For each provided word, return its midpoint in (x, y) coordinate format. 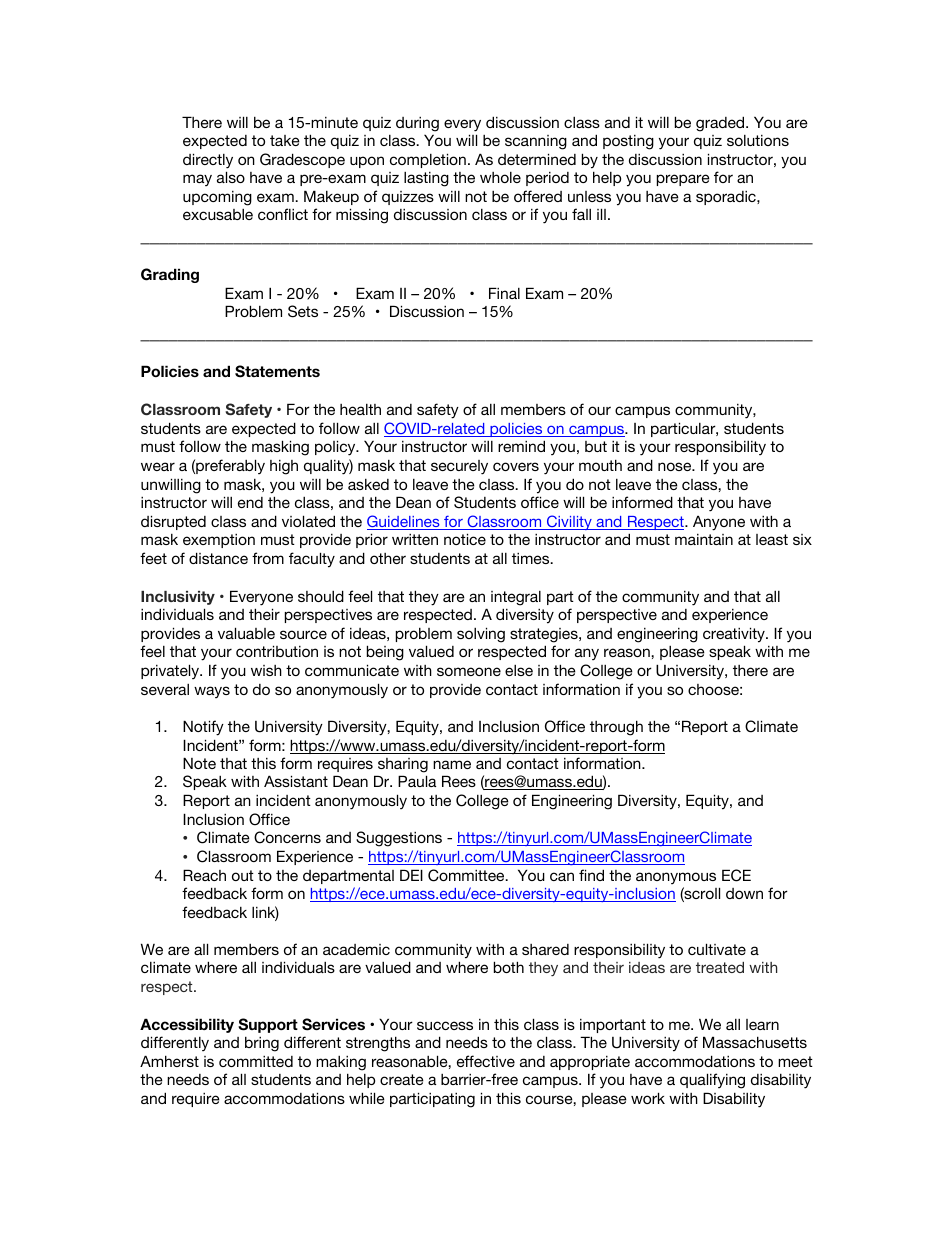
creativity (735, 635)
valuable (246, 633)
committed (256, 1061)
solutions (758, 140)
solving (481, 635)
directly (208, 161)
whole (500, 177)
